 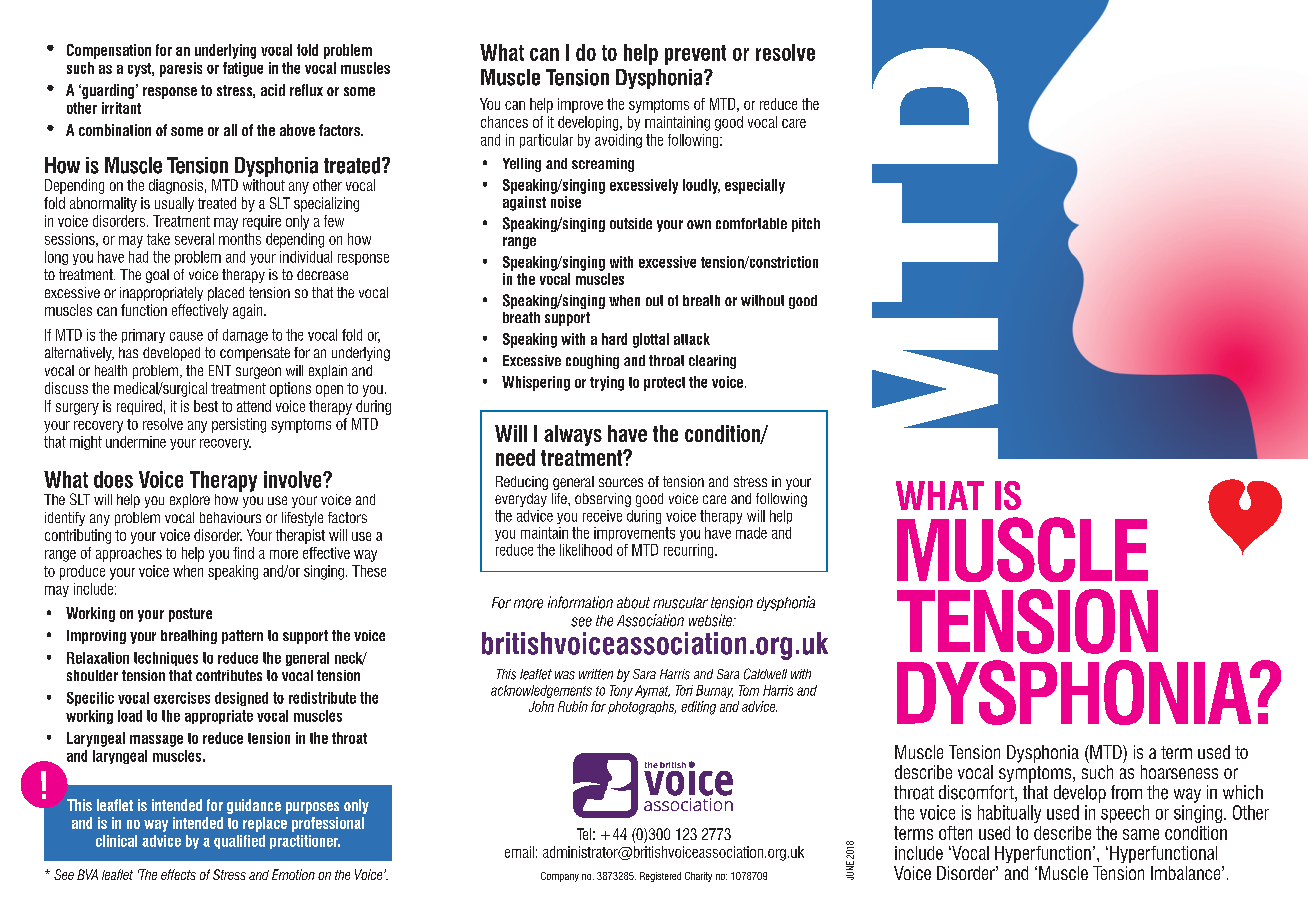 What do you see at coordinates (136, 442) in the document?
I see `undermine` at bounding box center [136, 442].
